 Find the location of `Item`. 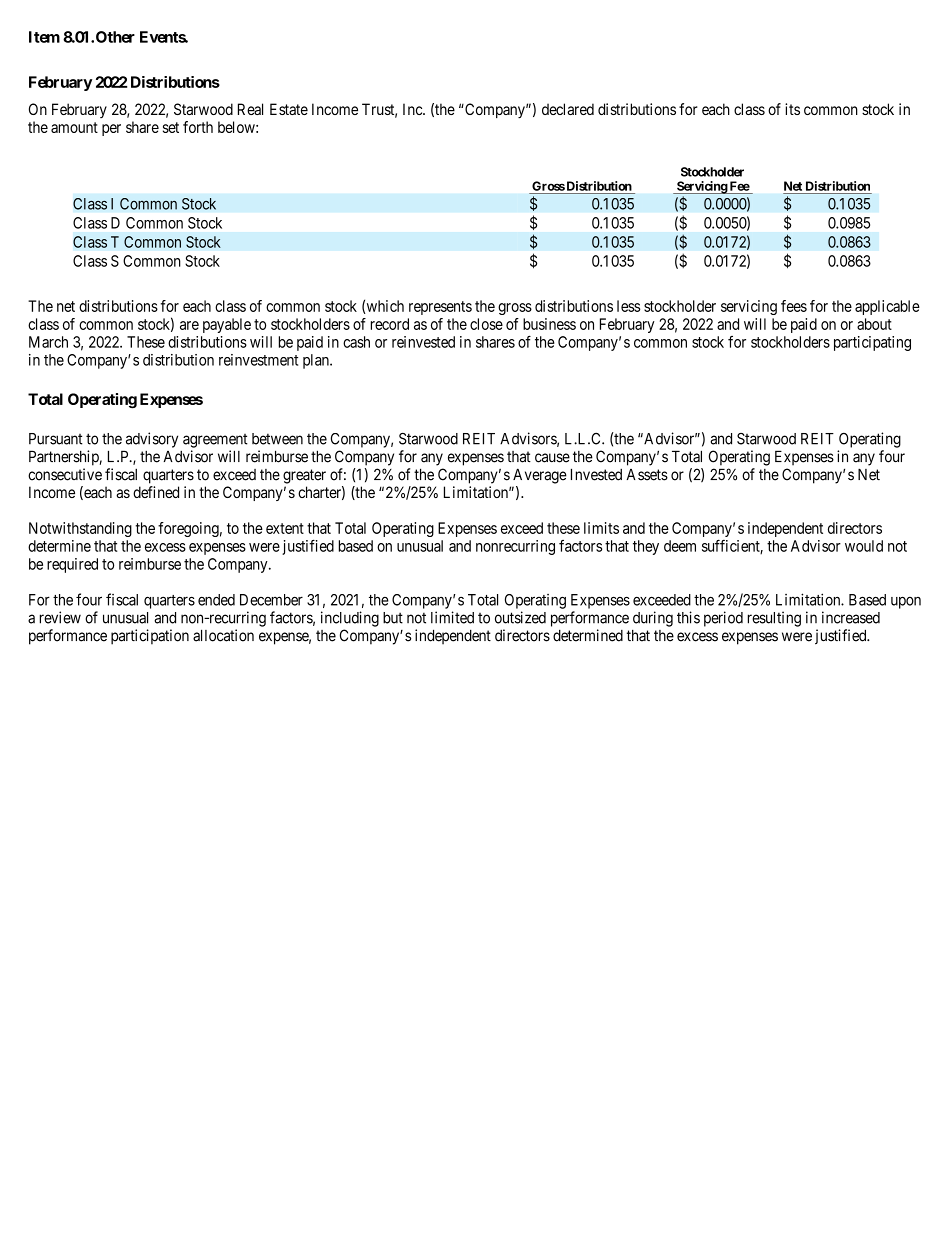

Item is located at coordinates (44, 37).
